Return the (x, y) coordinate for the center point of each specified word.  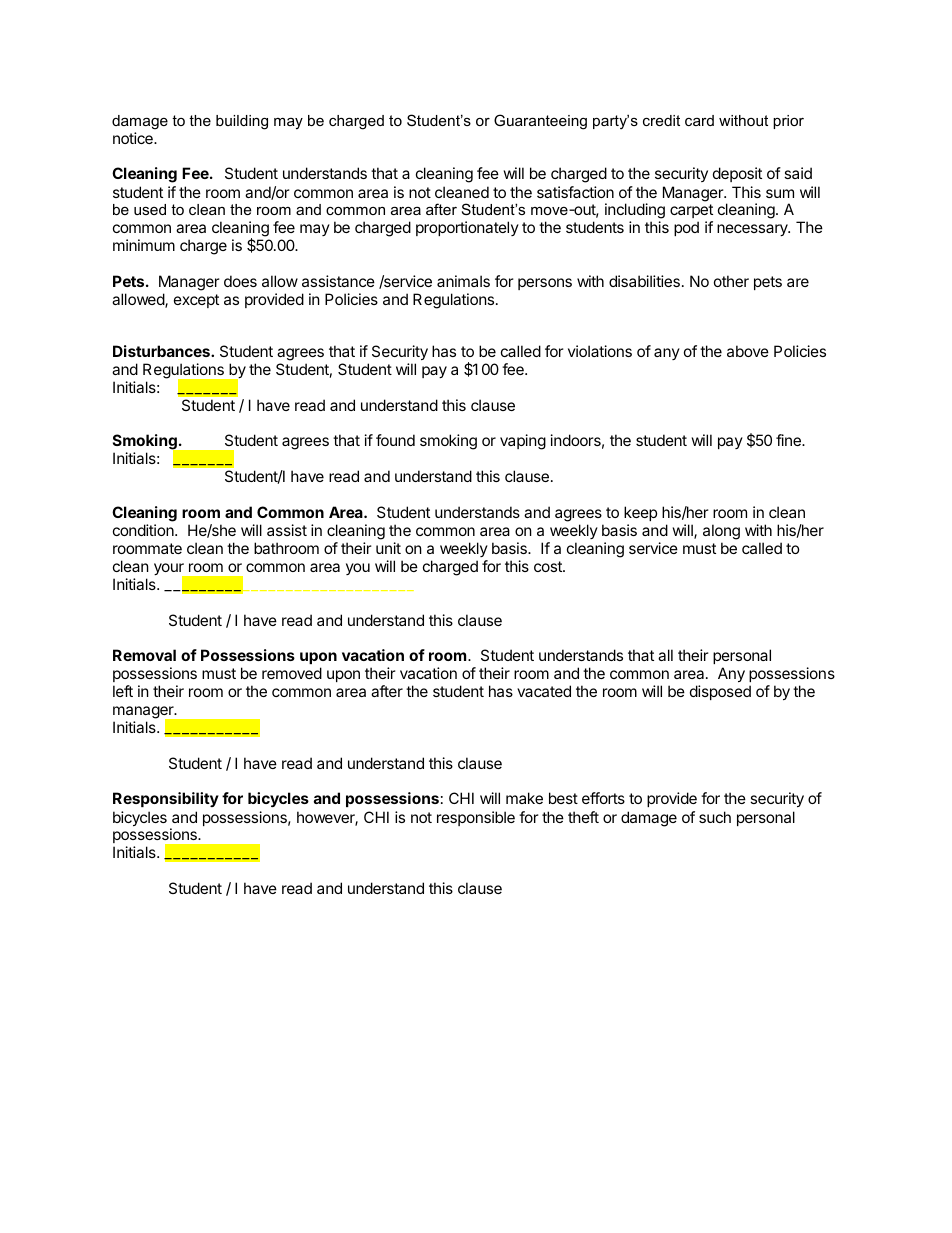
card (699, 120)
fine (789, 440)
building (242, 122)
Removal (144, 655)
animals (463, 281)
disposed (720, 692)
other (731, 281)
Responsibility (166, 799)
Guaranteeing (540, 122)
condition (144, 530)
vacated (544, 691)
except (196, 301)
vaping (523, 442)
